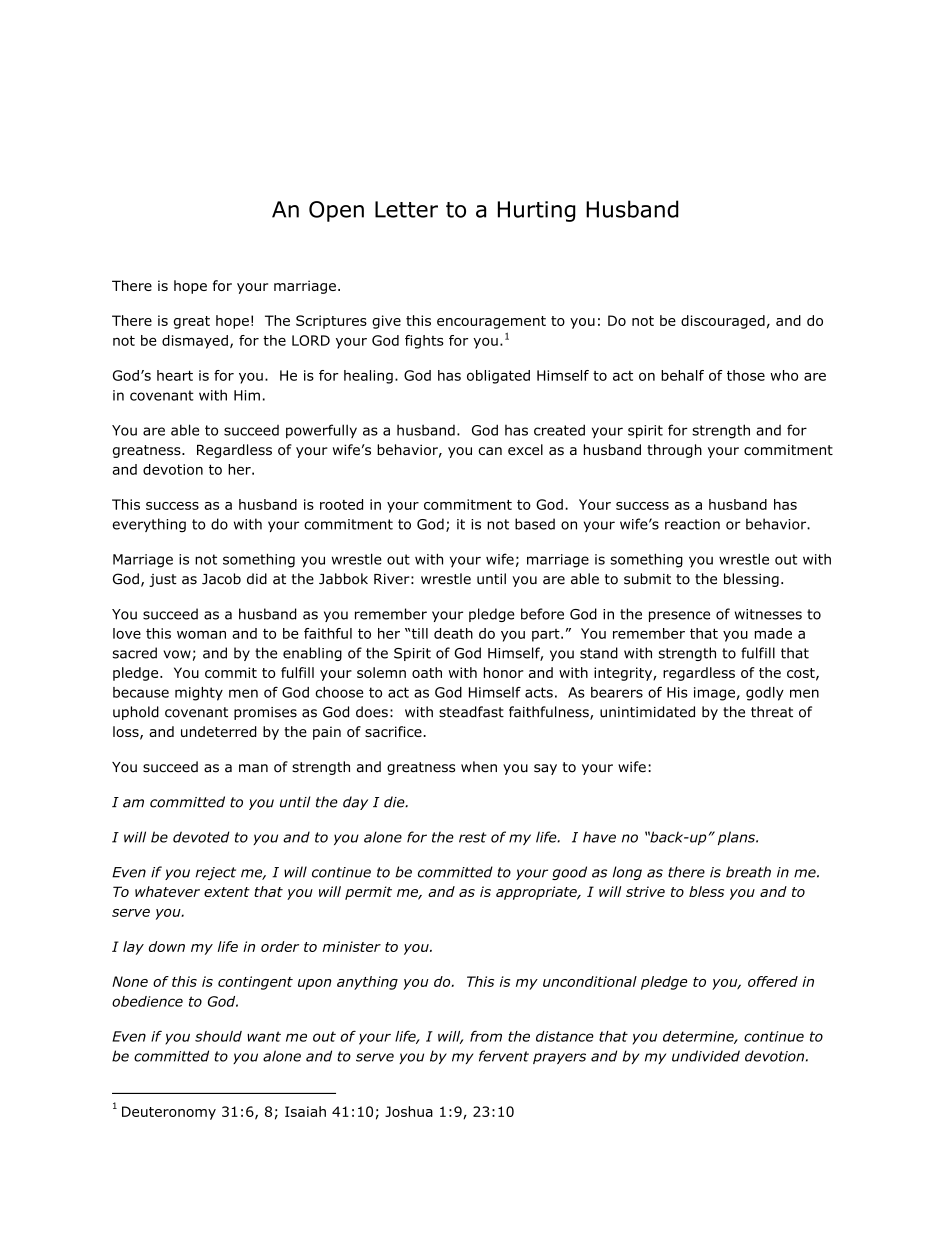 This document has height=1233, width=952. I want to click on reaction, so click(692, 524).
